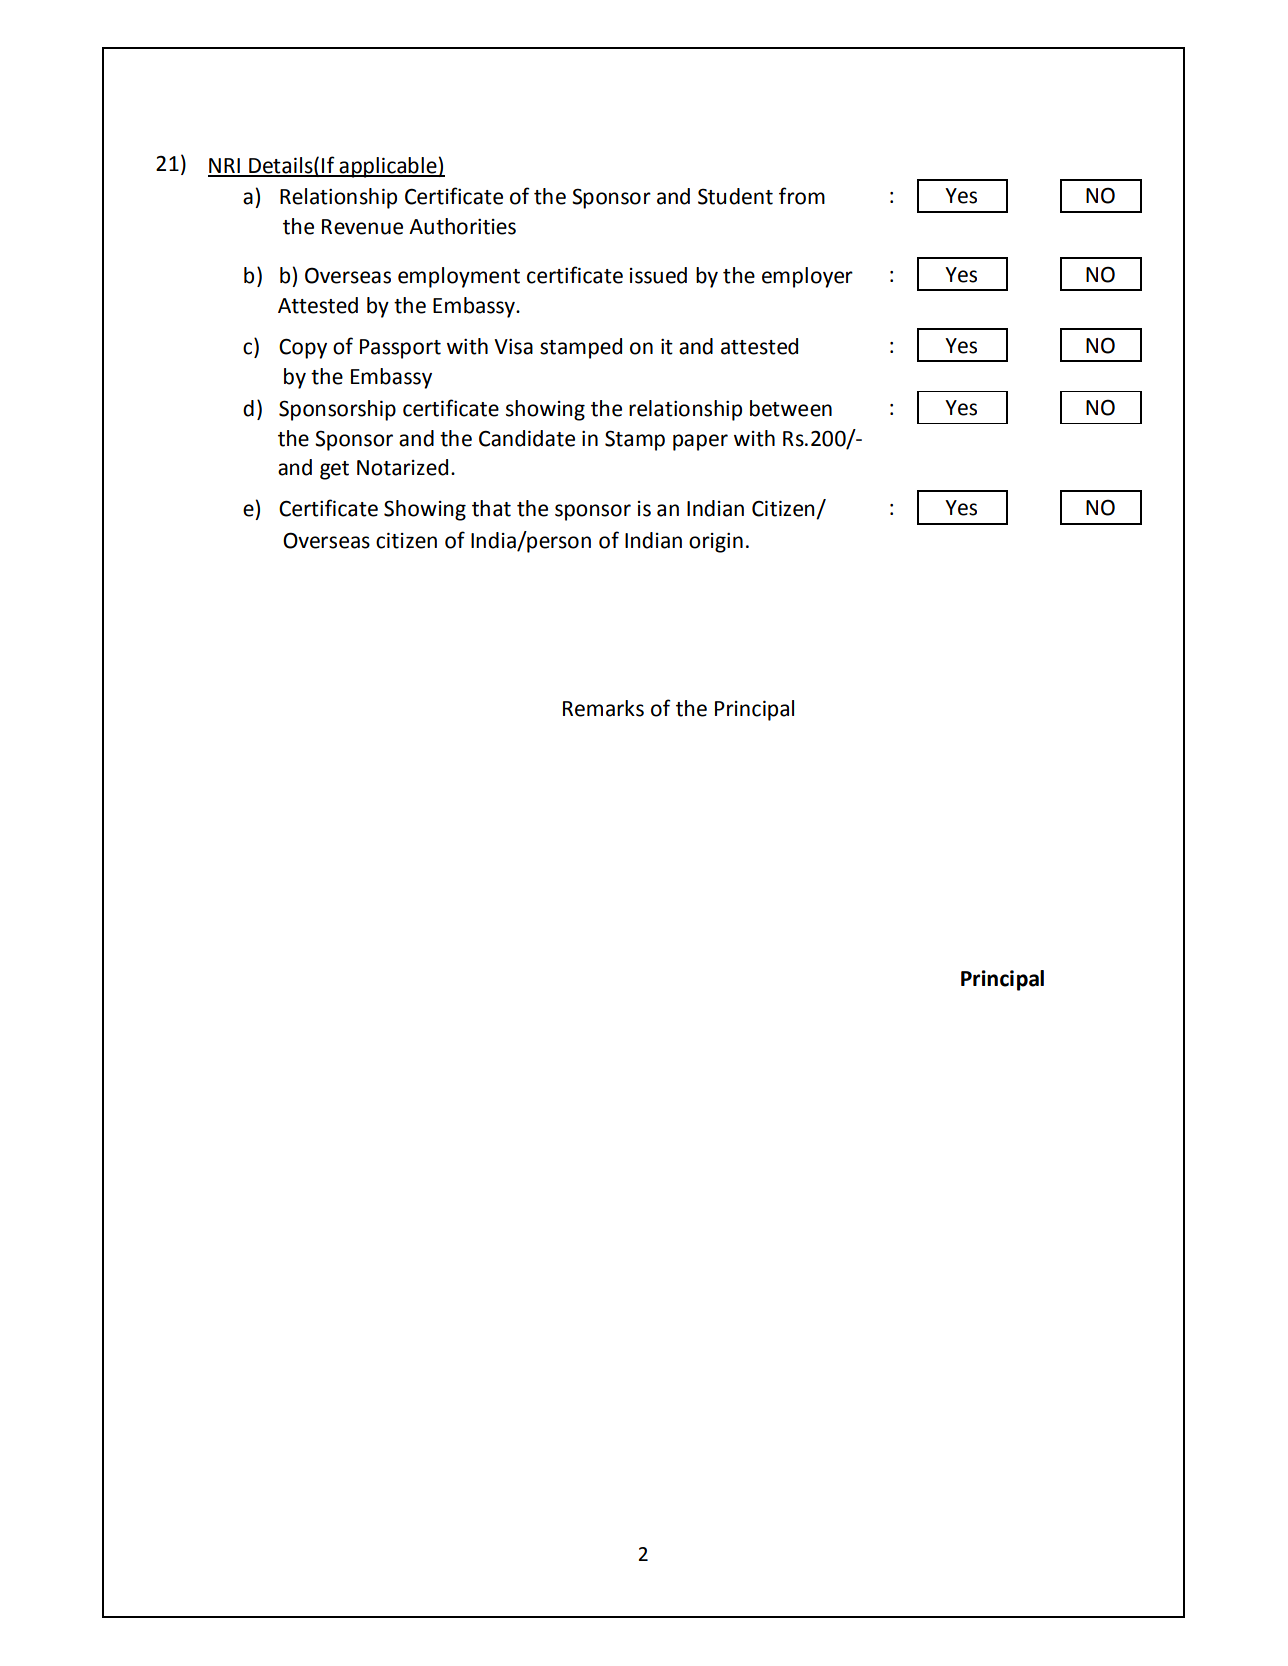  I want to click on Remarks, so click(603, 708).
